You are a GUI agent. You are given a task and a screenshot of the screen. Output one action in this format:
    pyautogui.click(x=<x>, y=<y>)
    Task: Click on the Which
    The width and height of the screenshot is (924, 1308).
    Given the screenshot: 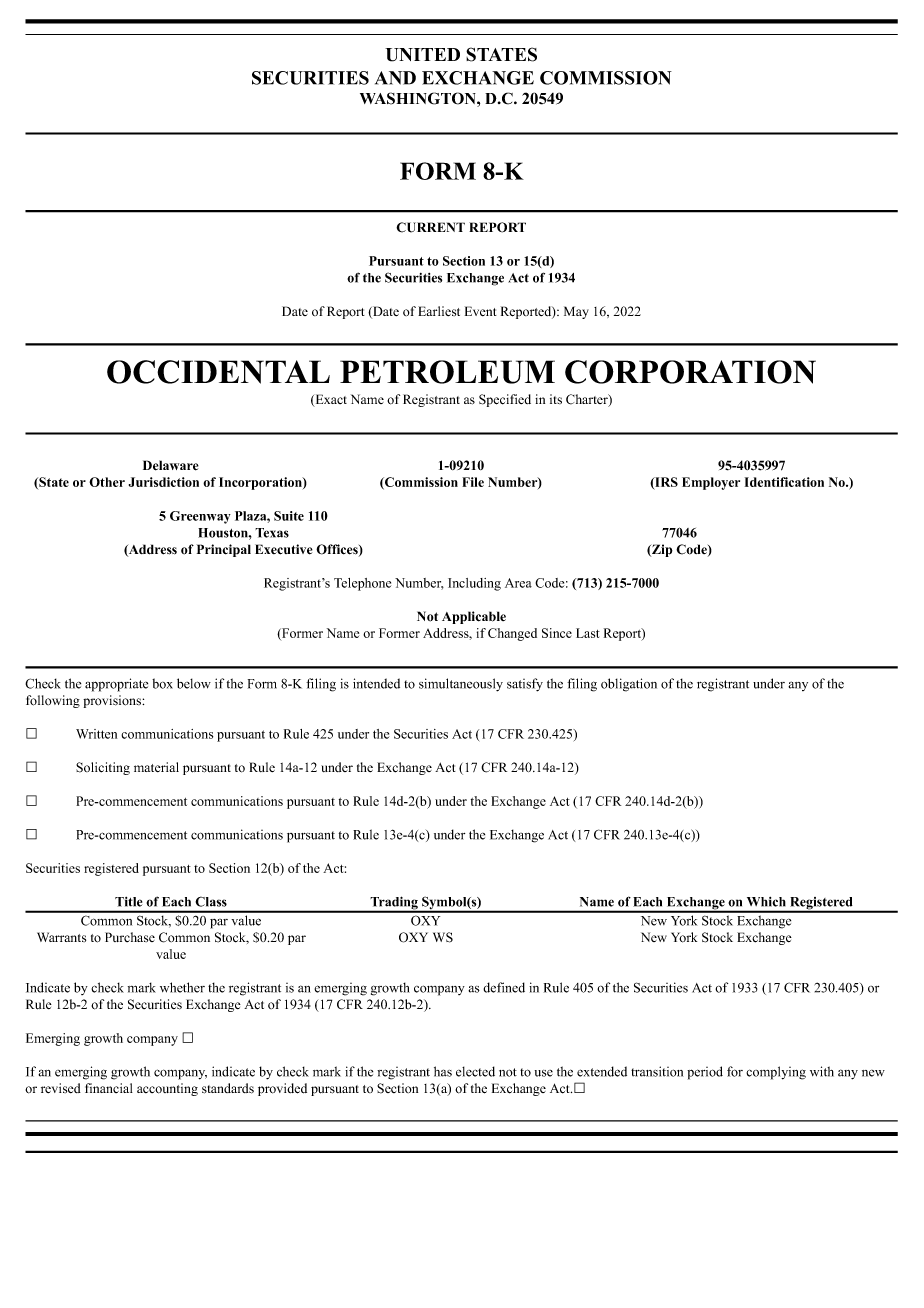 What is the action you would take?
    pyautogui.click(x=766, y=902)
